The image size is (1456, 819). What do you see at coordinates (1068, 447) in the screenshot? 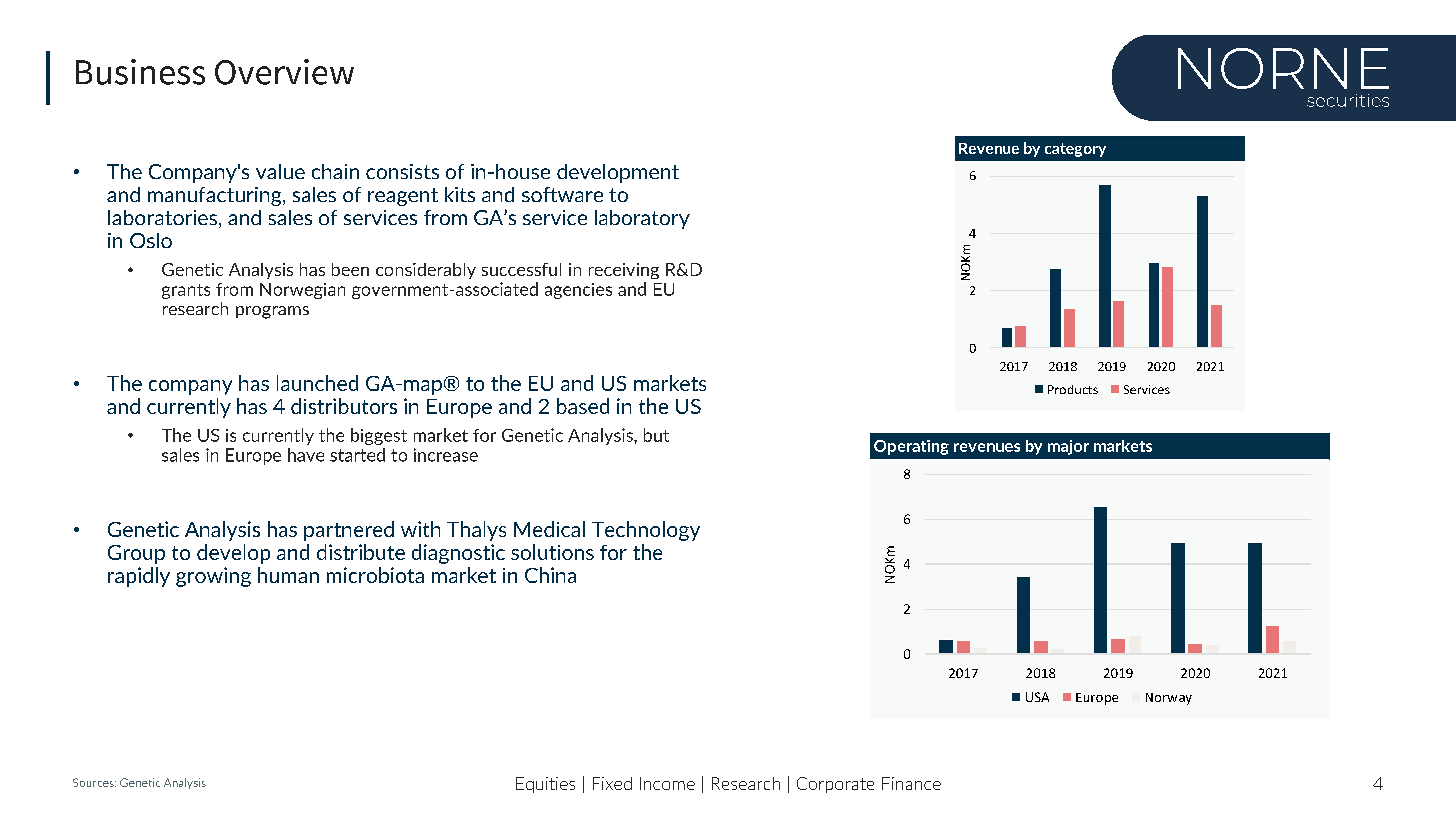
I see `major` at bounding box center [1068, 447].
